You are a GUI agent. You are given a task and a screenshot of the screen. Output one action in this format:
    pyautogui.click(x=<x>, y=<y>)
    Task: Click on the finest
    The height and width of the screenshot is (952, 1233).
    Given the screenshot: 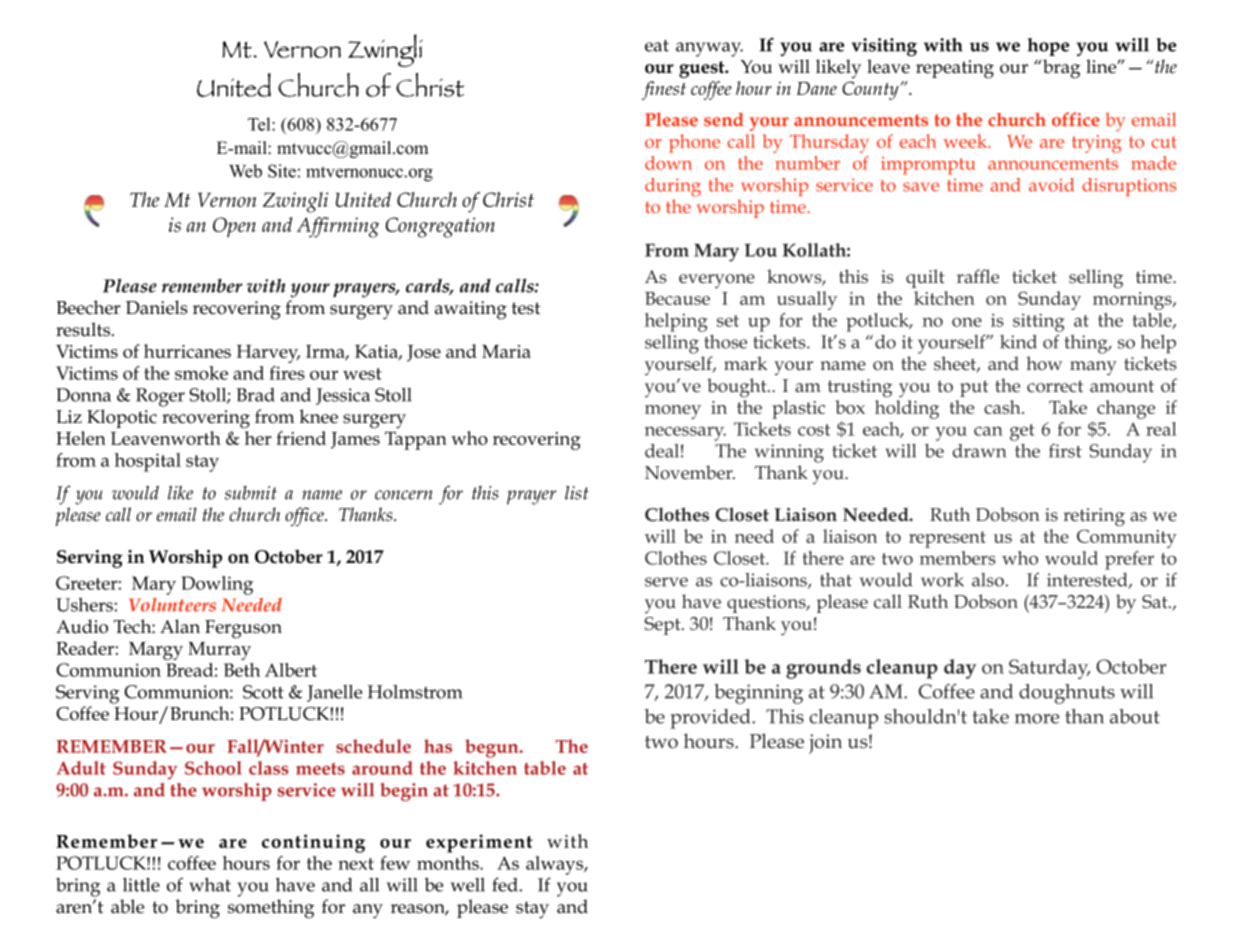 What is the action you would take?
    pyautogui.click(x=664, y=90)
